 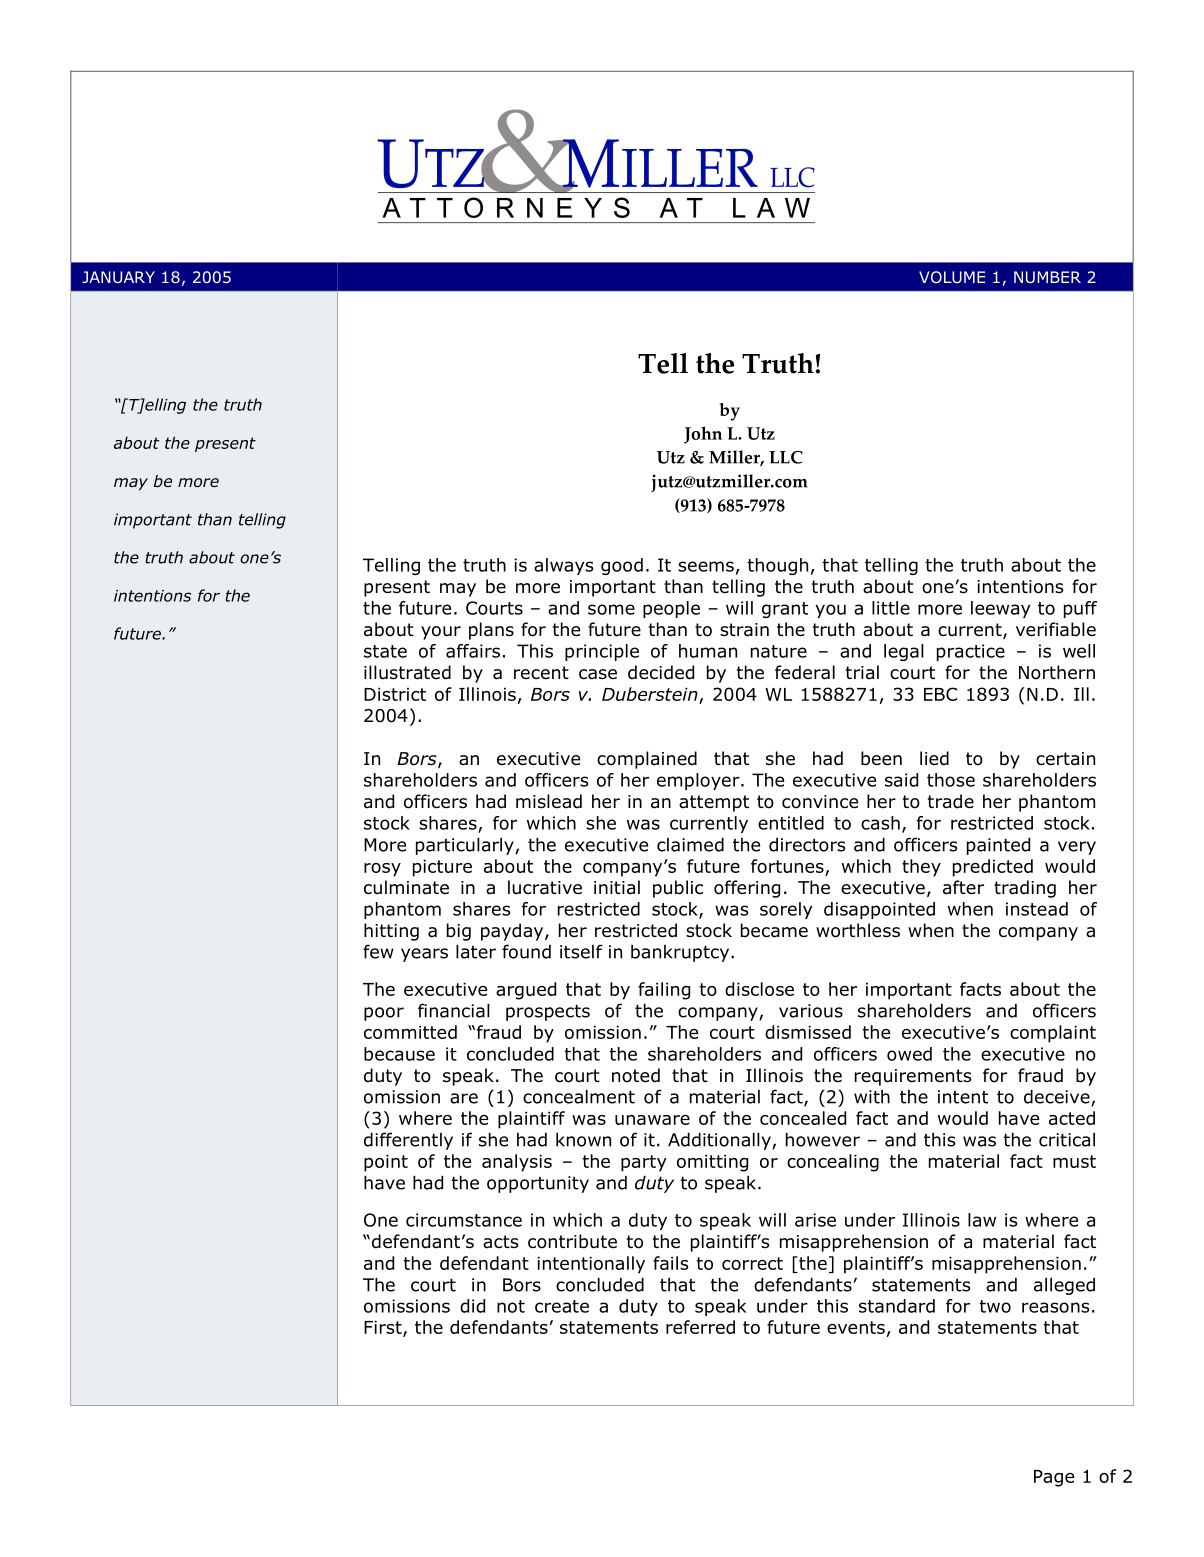 I want to click on case, so click(x=598, y=674).
